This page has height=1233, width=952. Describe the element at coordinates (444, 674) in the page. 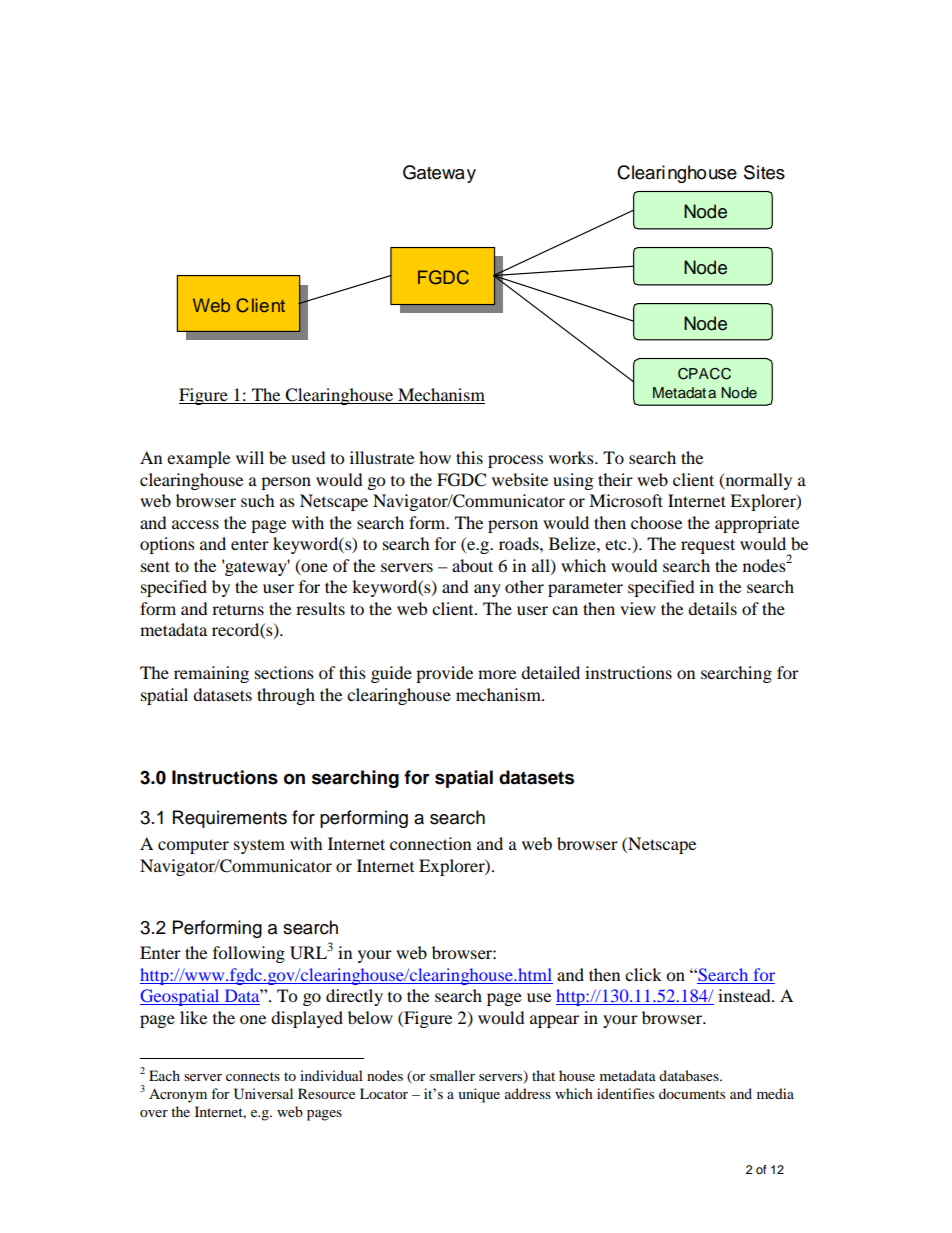

I see `provide` at that location.
